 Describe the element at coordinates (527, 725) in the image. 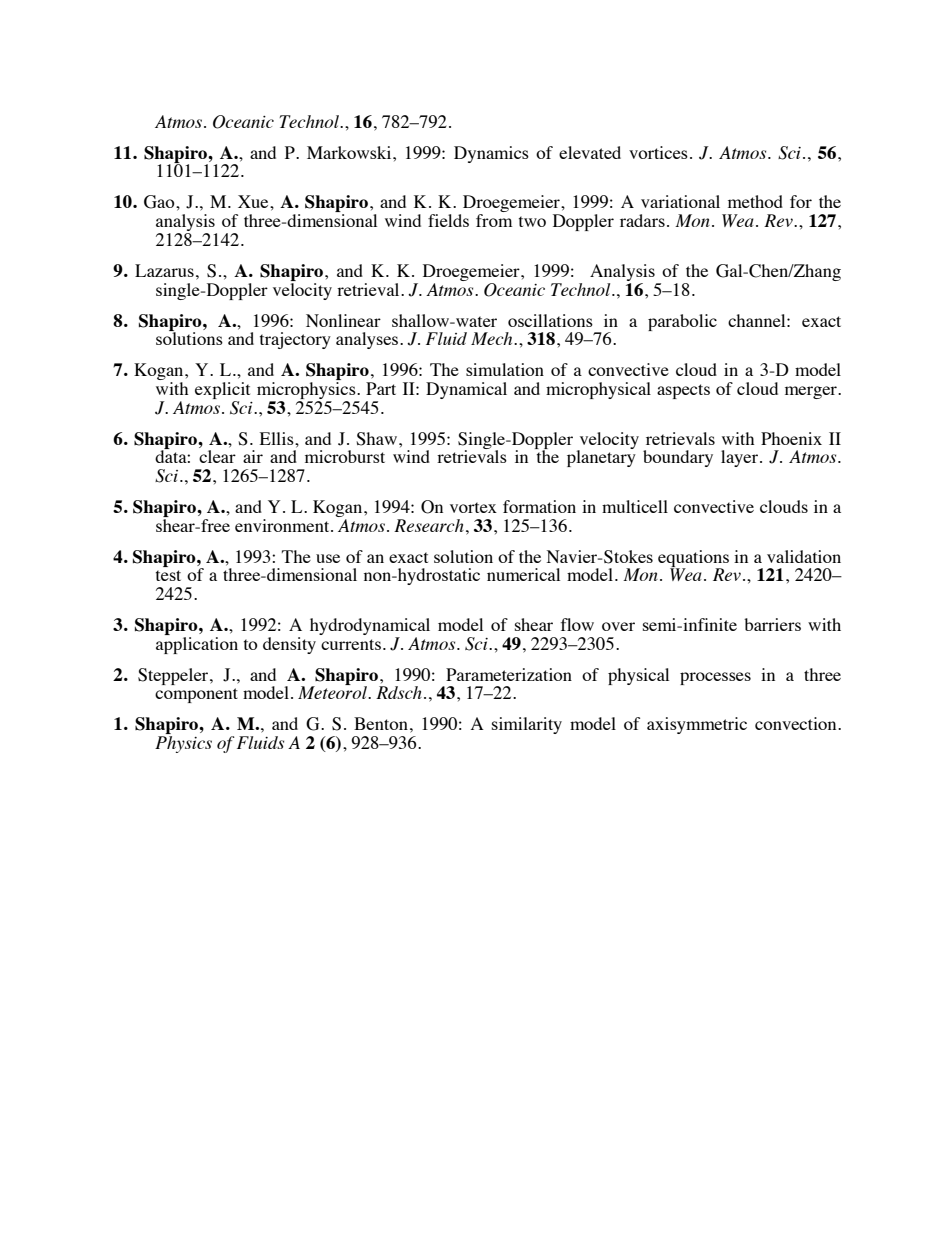

I see `similarity` at that location.
